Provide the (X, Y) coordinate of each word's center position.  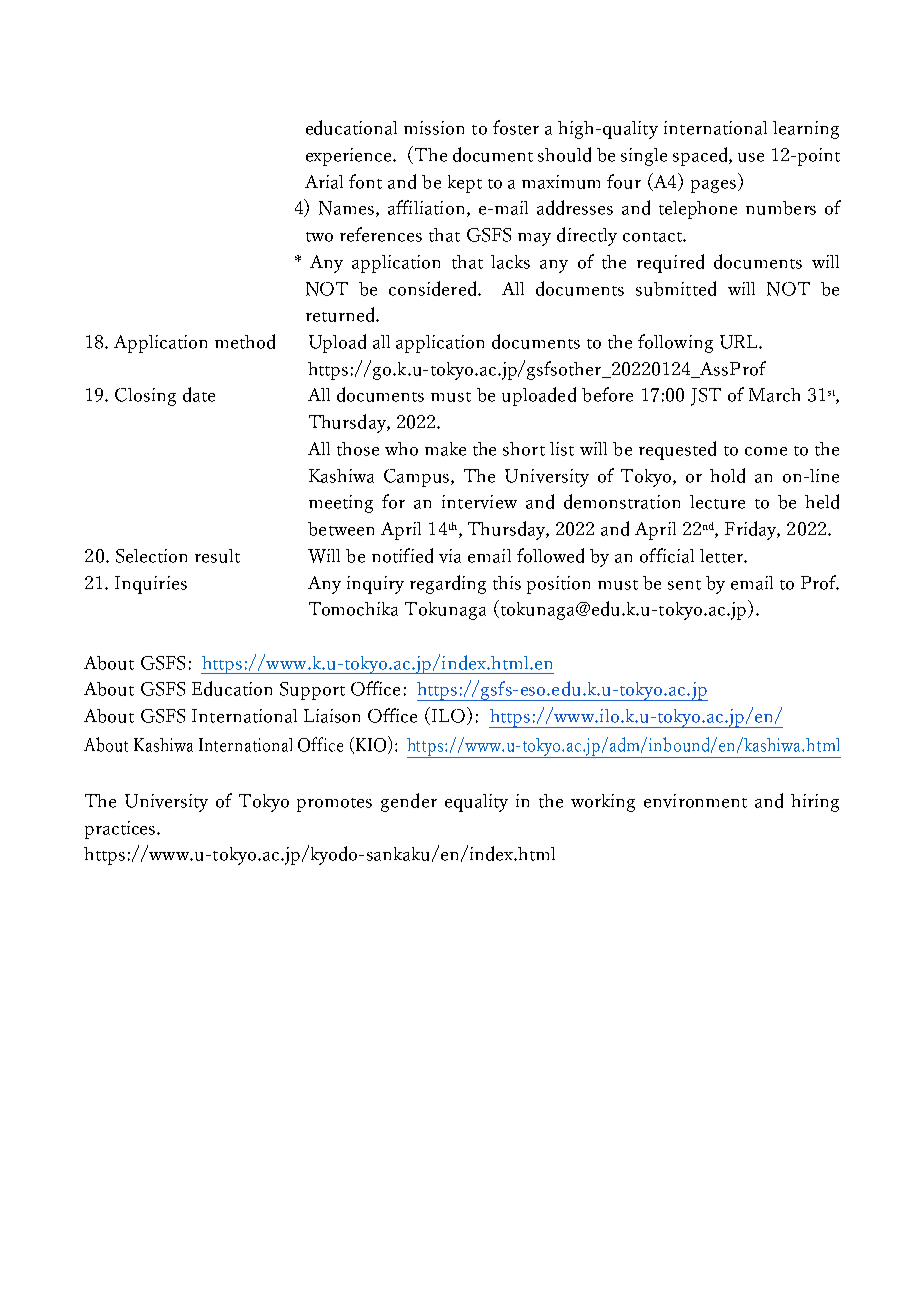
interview (479, 502)
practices (122, 830)
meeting (341, 504)
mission (434, 128)
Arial (324, 182)
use (751, 157)
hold (727, 475)
